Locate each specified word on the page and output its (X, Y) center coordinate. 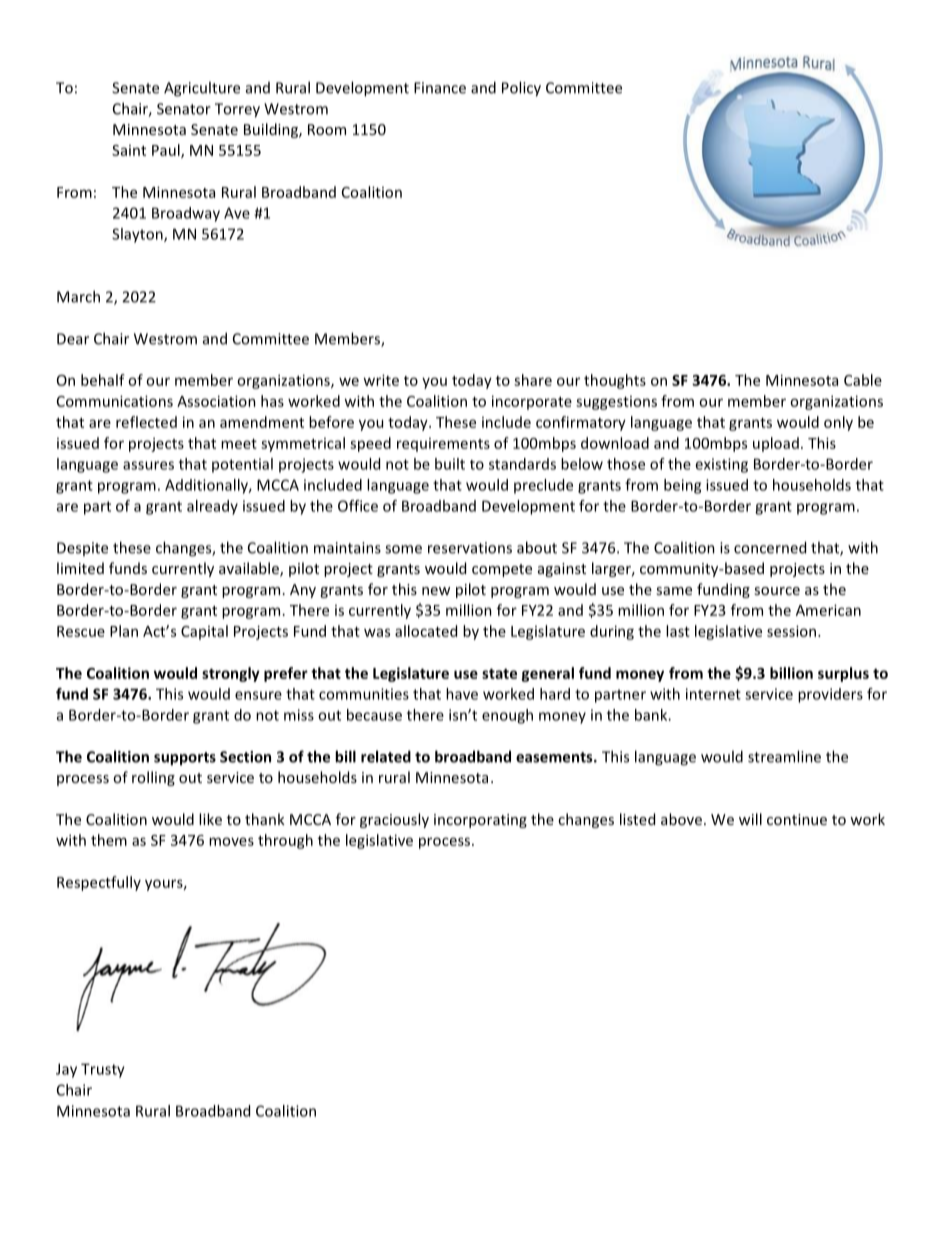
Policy (521, 89)
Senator (184, 109)
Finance (440, 88)
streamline (784, 756)
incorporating (480, 821)
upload (776, 444)
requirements (443, 445)
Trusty (103, 1070)
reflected (146, 422)
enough (507, 716)
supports (185, 759)
